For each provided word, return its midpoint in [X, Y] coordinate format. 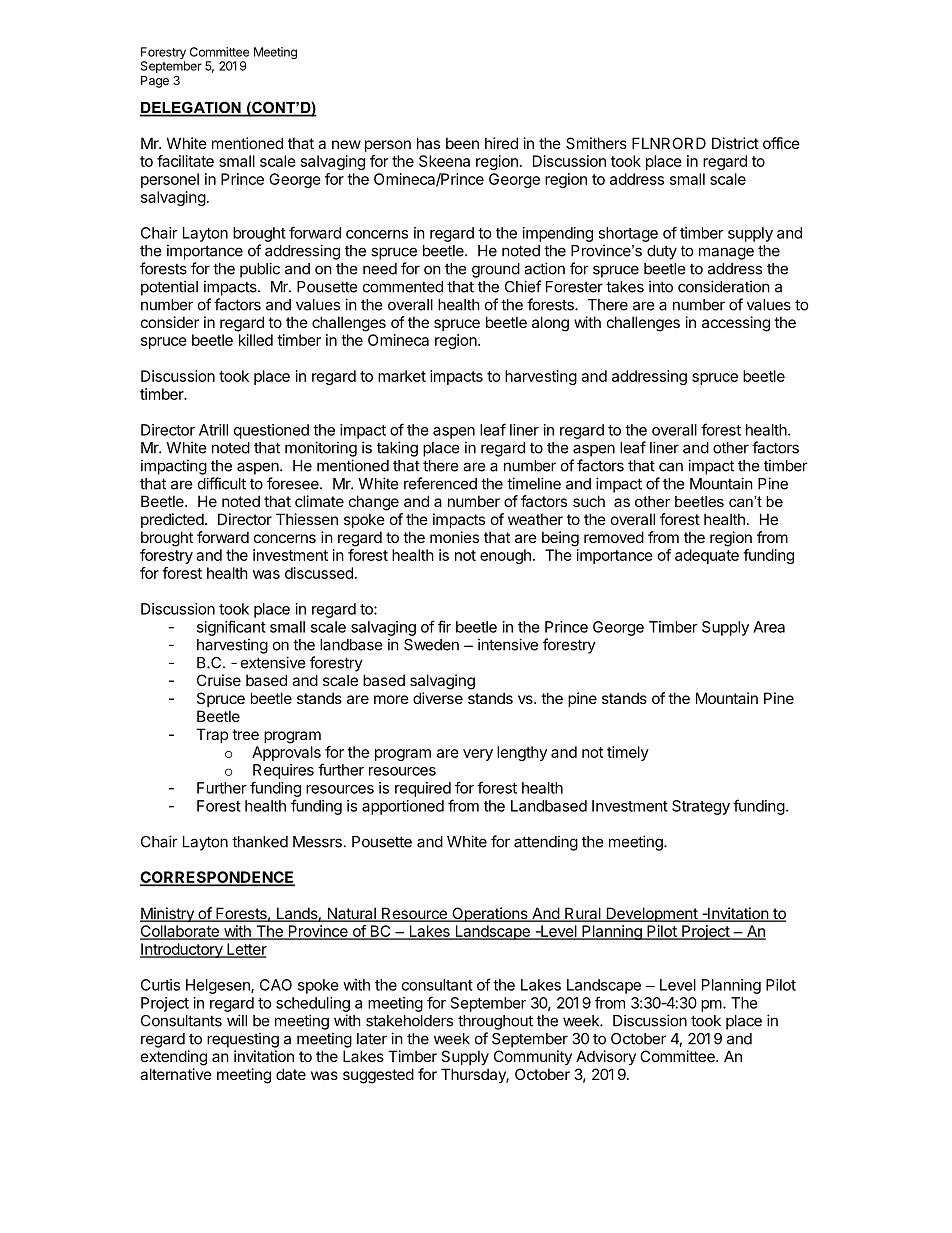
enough [505, 556]
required [423, 789]
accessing [736, 324]
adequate [707, 556]
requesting [243, 1040]
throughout [495, 1022]
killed [256, 340]
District [735, 143]
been [462, 143]
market [402, 376]
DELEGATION [191, 108]
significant [231, 628]
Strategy [701, 807]
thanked [260, 842]
